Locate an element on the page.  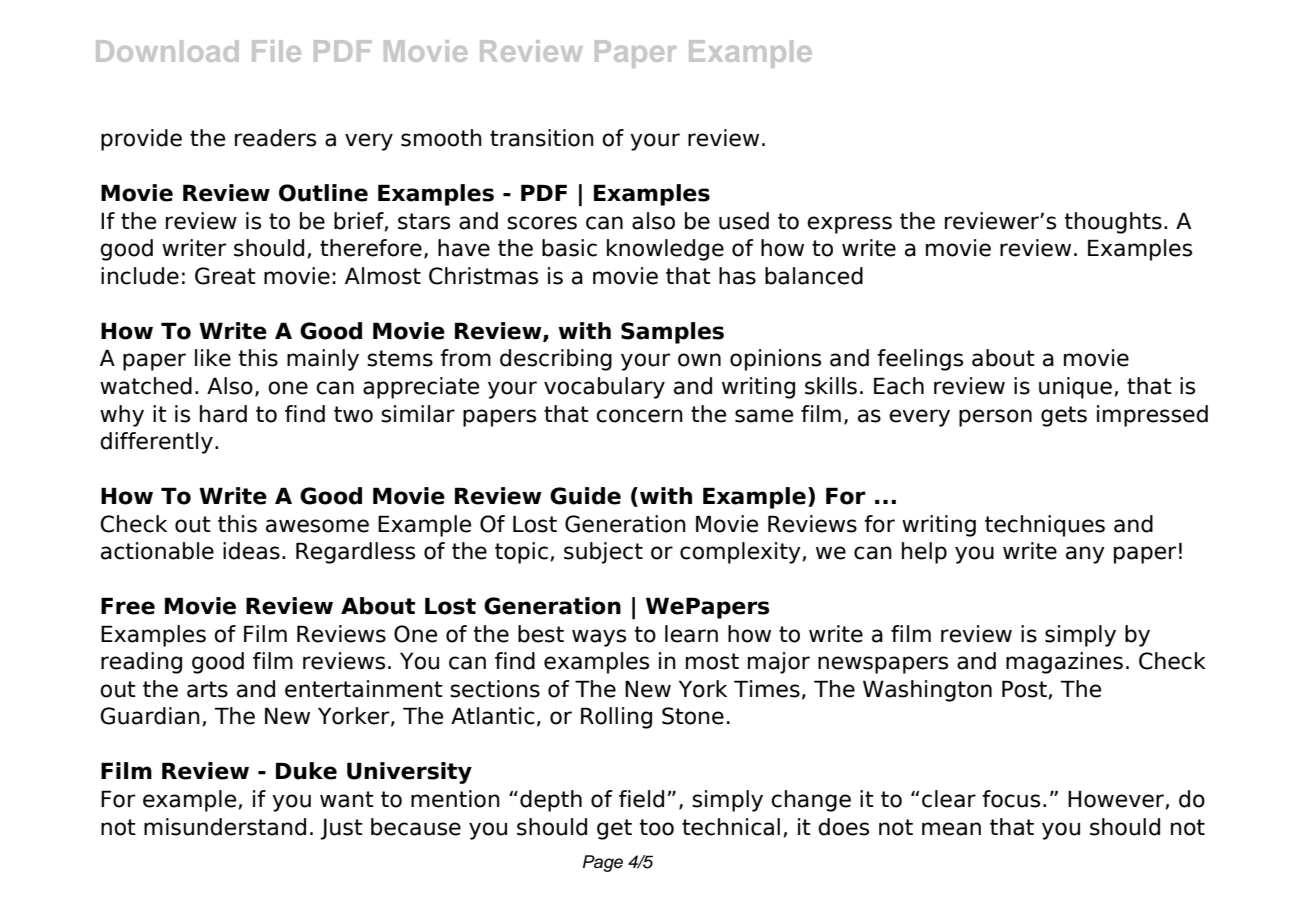
Great is located at coordinates (225, 276).
